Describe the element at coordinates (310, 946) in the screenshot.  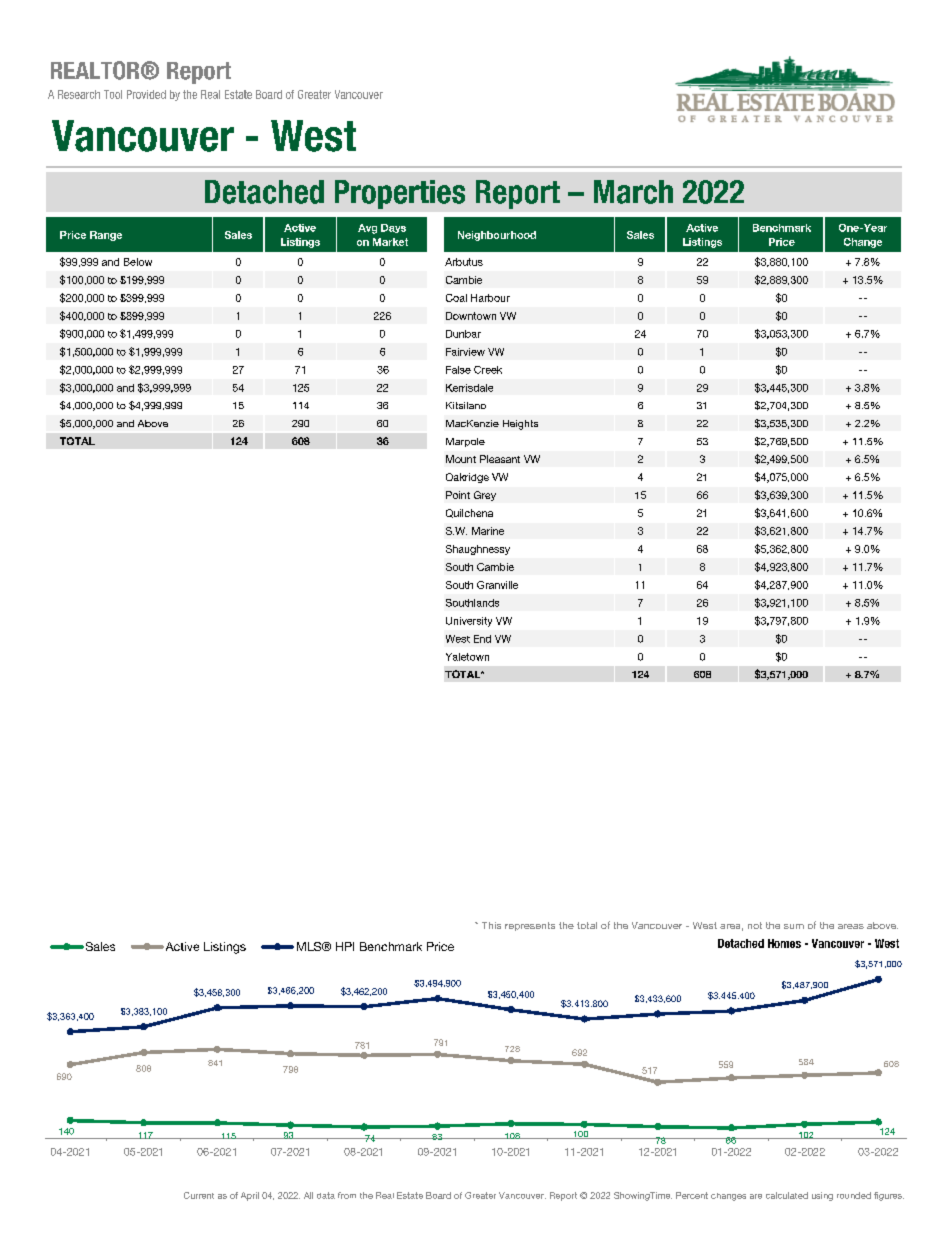
I see `MLS` at that location.
